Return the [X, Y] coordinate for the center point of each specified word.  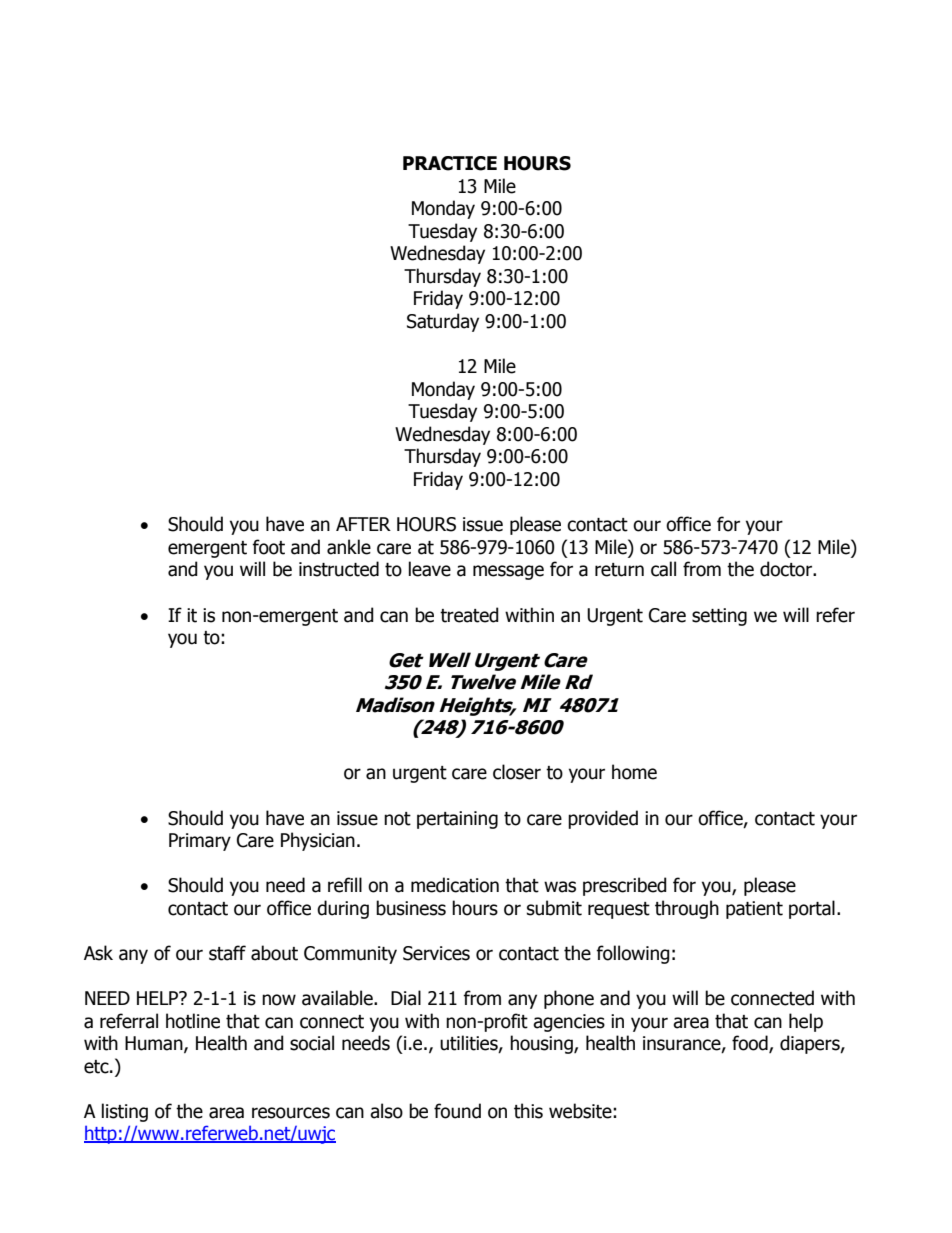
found [457, 1111]
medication [455, 885]
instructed [339, 569]
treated [469, 615]
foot [268, 547]
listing [125, 1112]
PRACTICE [450, 163]
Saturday [443, 322]
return [619, 570]
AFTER [363, 524]
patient [754, 910]
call [663, 569]
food [751, 1044]
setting [719, 617]
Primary [200, 842]
